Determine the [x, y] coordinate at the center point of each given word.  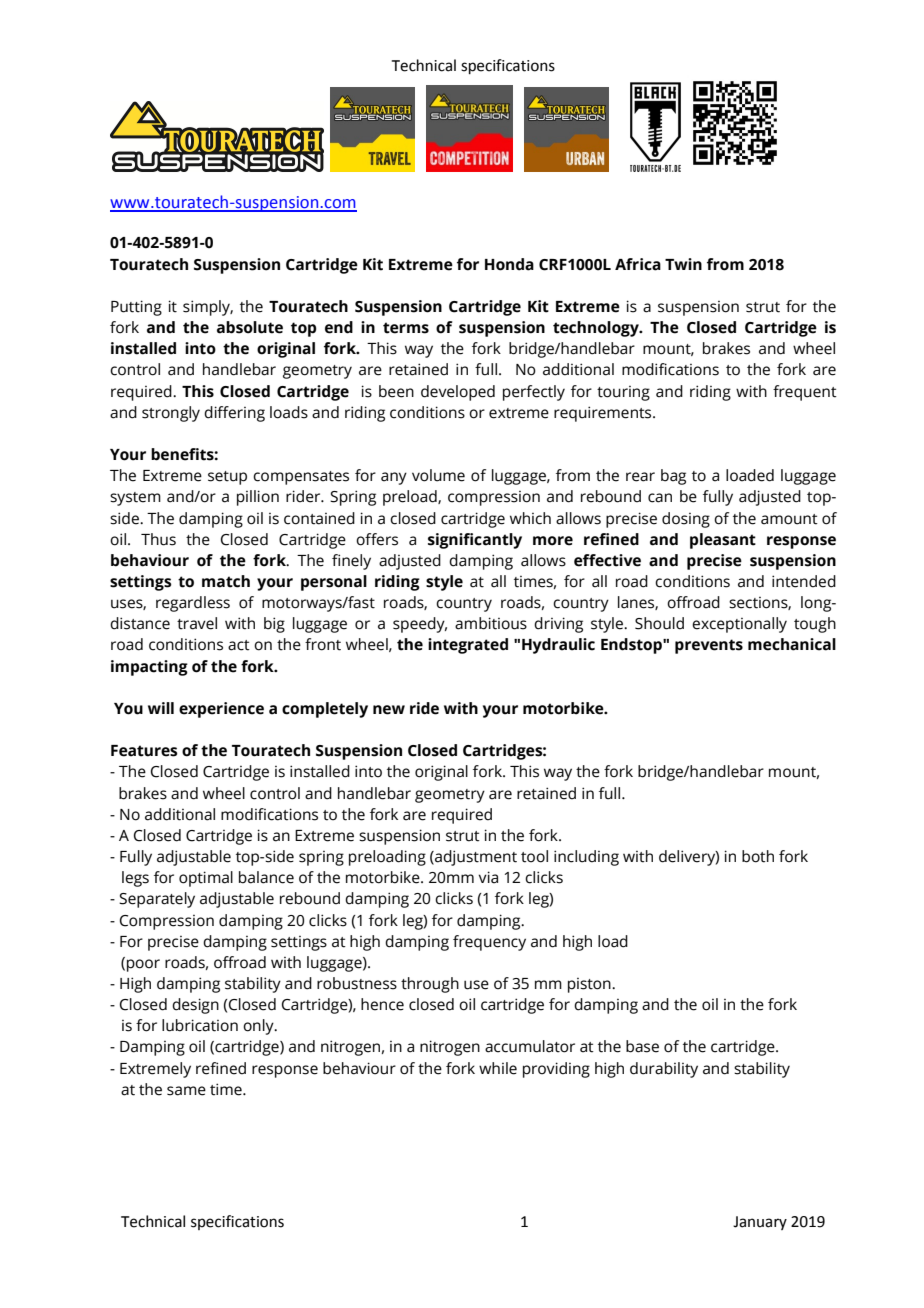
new [389, 710]
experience [221, 710]
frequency [489, 943]
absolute [250, 327]
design [195, 1006]
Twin [683, 264]
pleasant [723, 541]
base [642, 1046]
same [186, 1091]
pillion [258, 498]
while [498, 1068]
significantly [475, 541]
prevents [709, 646]
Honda [509, 264]
